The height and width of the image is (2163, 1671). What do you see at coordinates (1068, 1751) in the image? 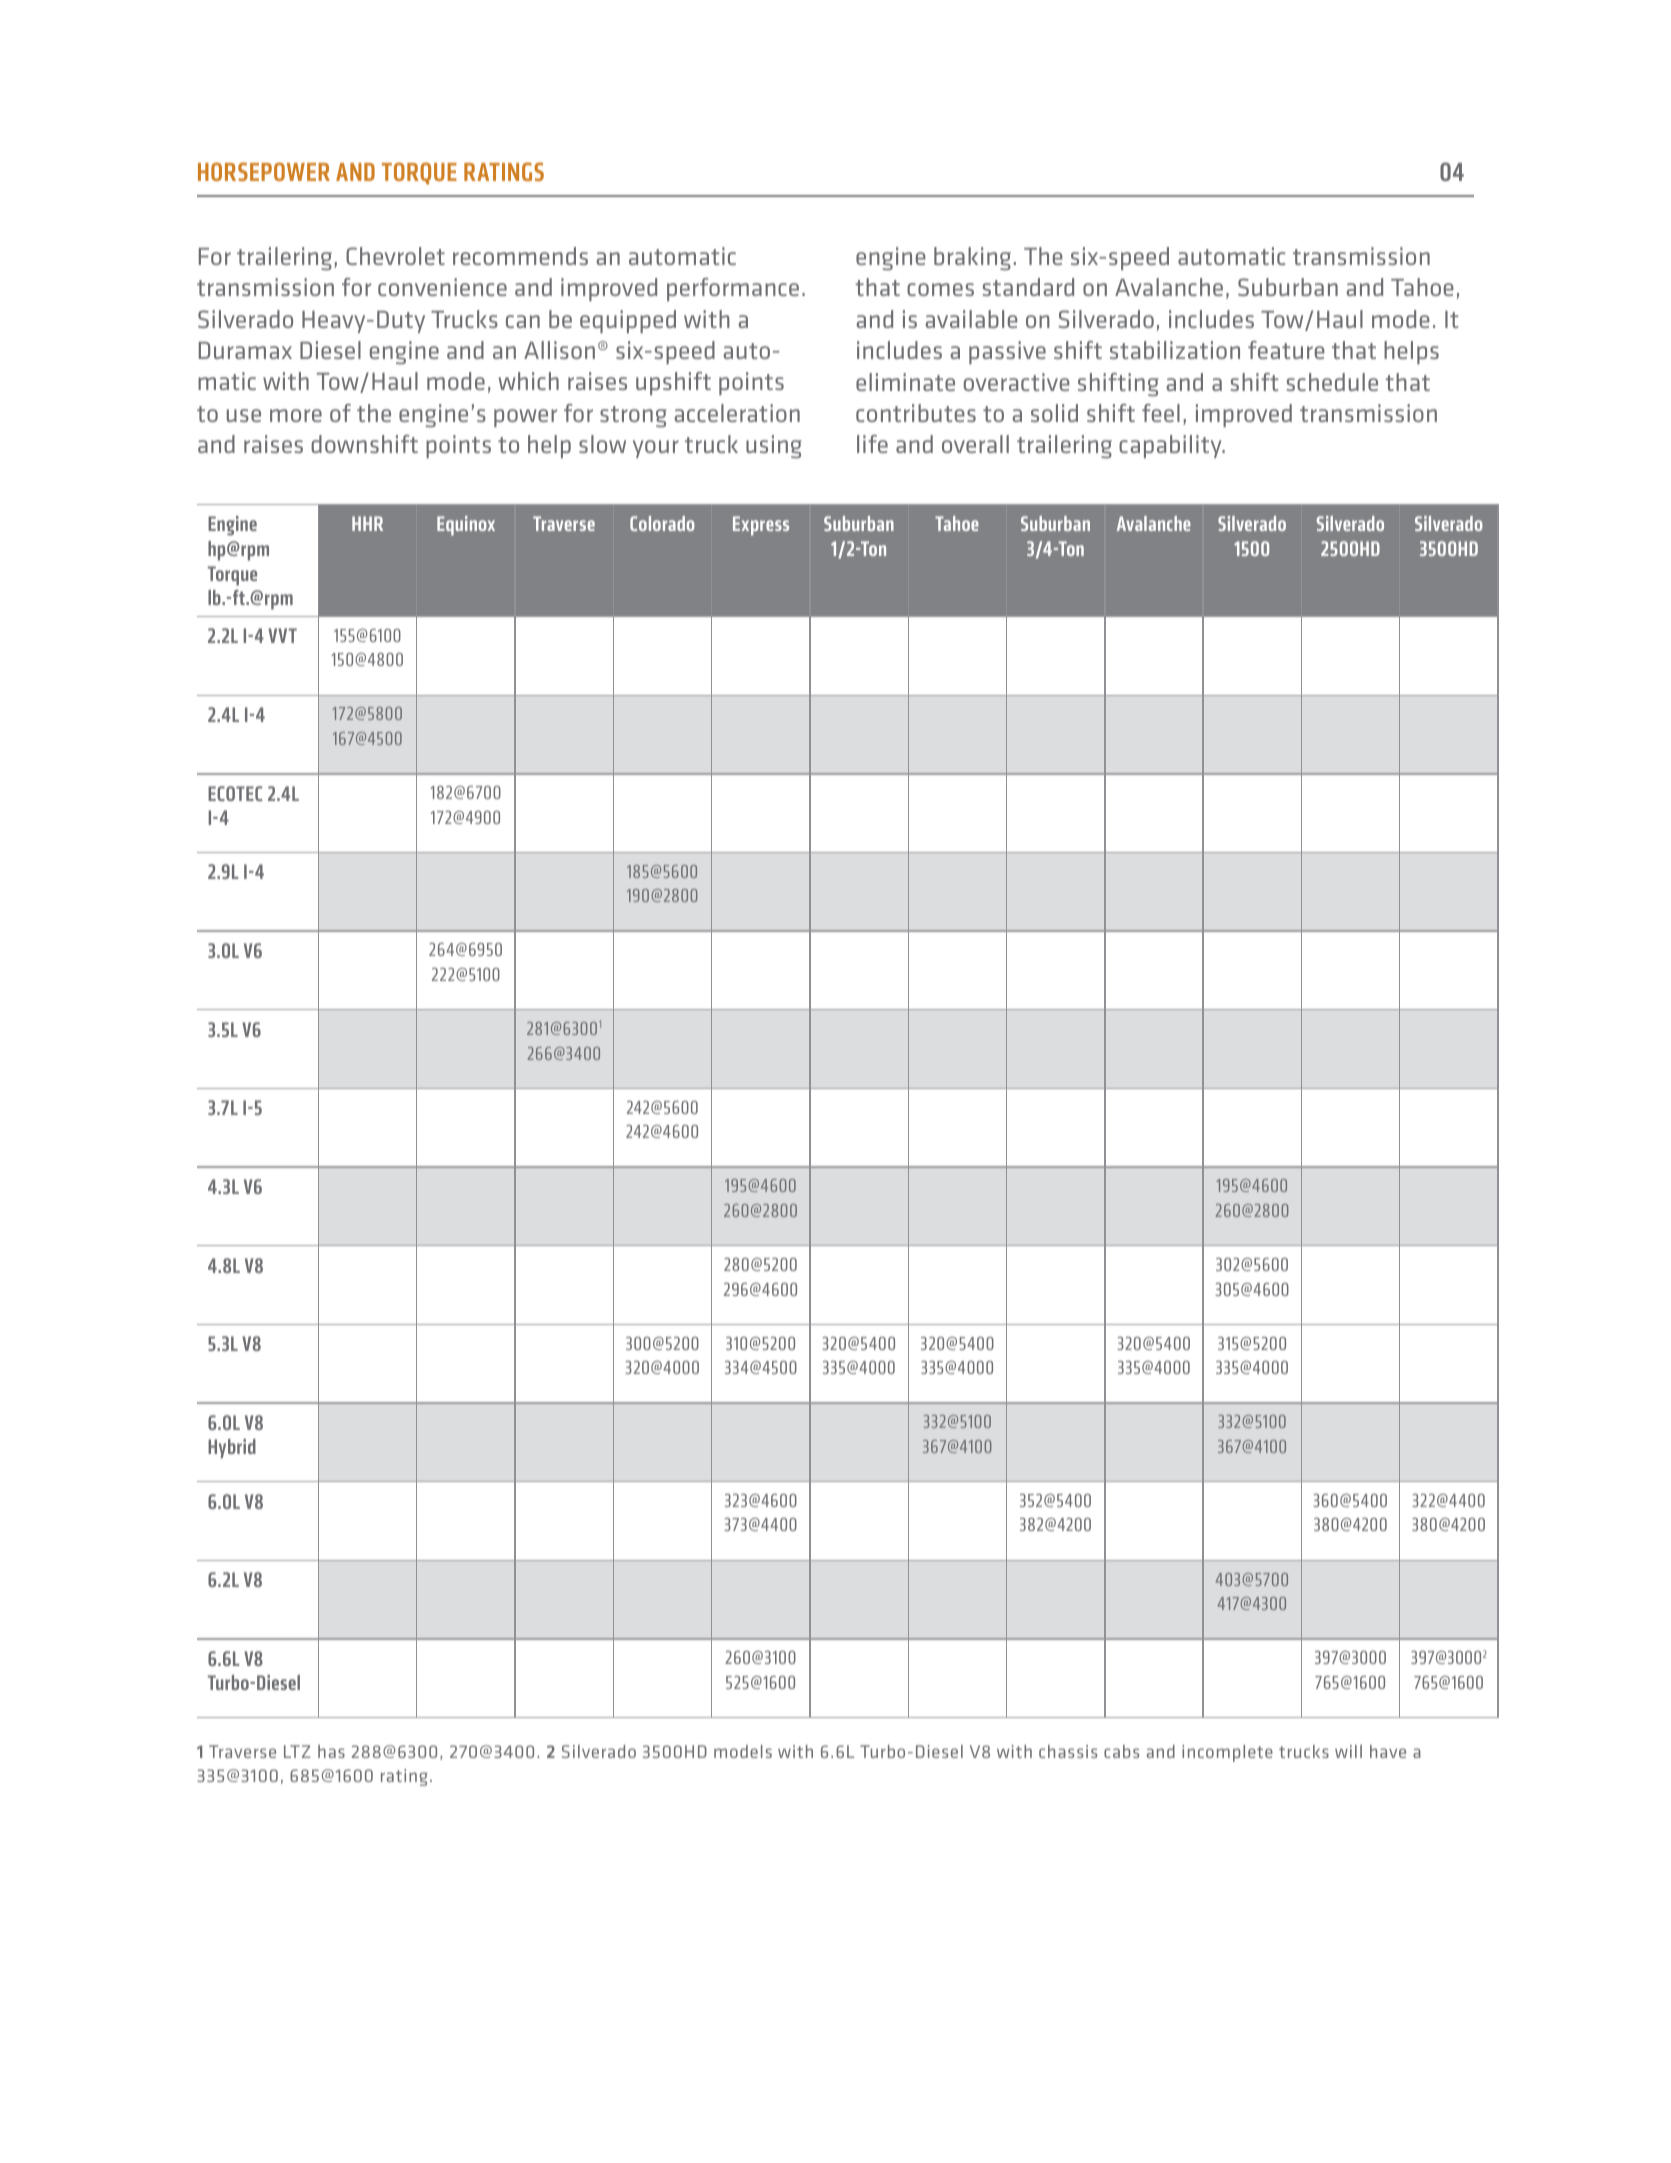
I see `chassis` at bounding box center [1068, 1751].
